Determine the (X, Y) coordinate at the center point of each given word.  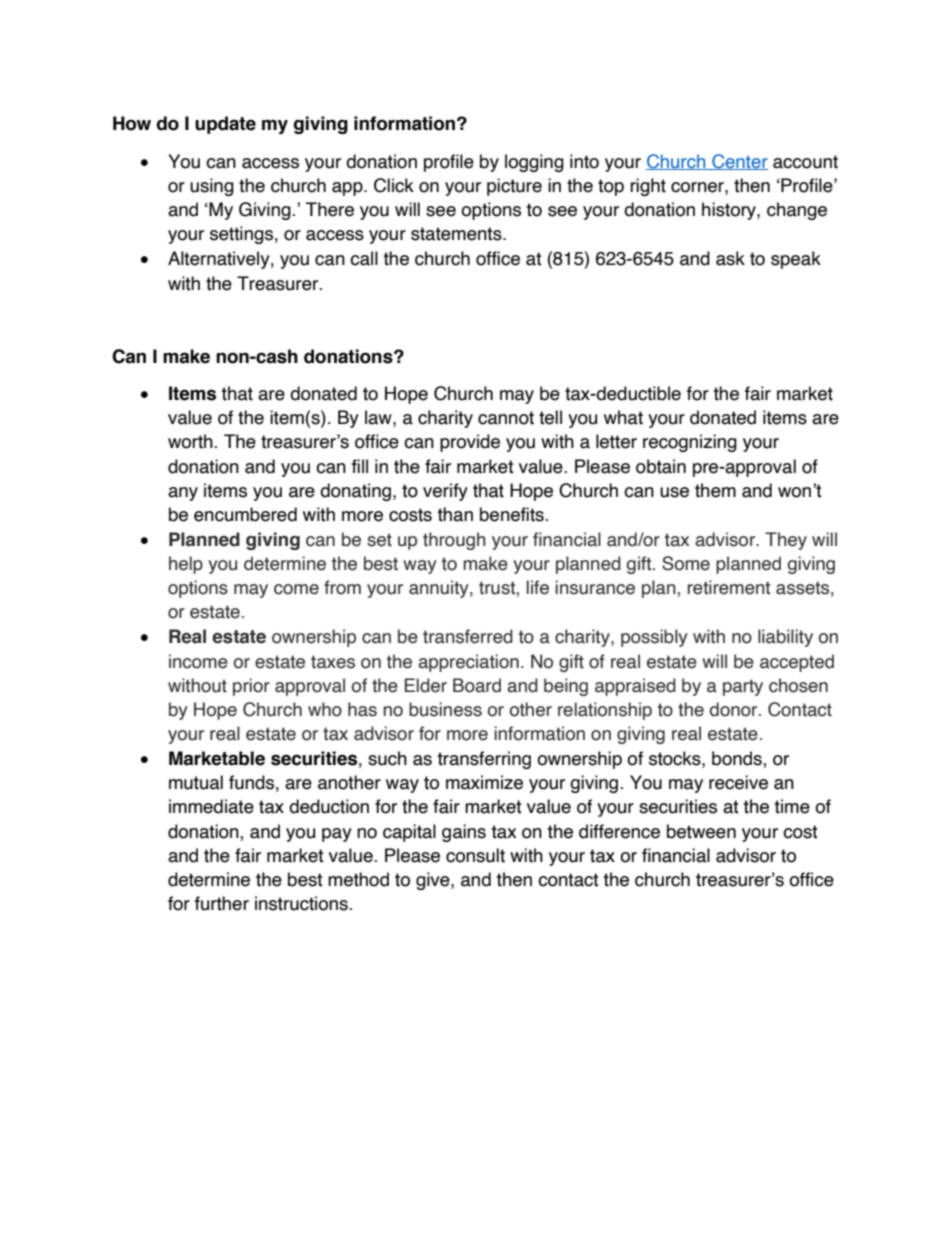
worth (191, 441)
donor (734, 709)
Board (477, 685)
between (701, 831)
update (225, 125)
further (222, 903)
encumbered (245, 514)
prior (251, 687)
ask (730, 258)
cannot (506, 418)
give (434, 881)
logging (534, 163)
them (715, 490)
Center (739, 162)
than (455, 514)
